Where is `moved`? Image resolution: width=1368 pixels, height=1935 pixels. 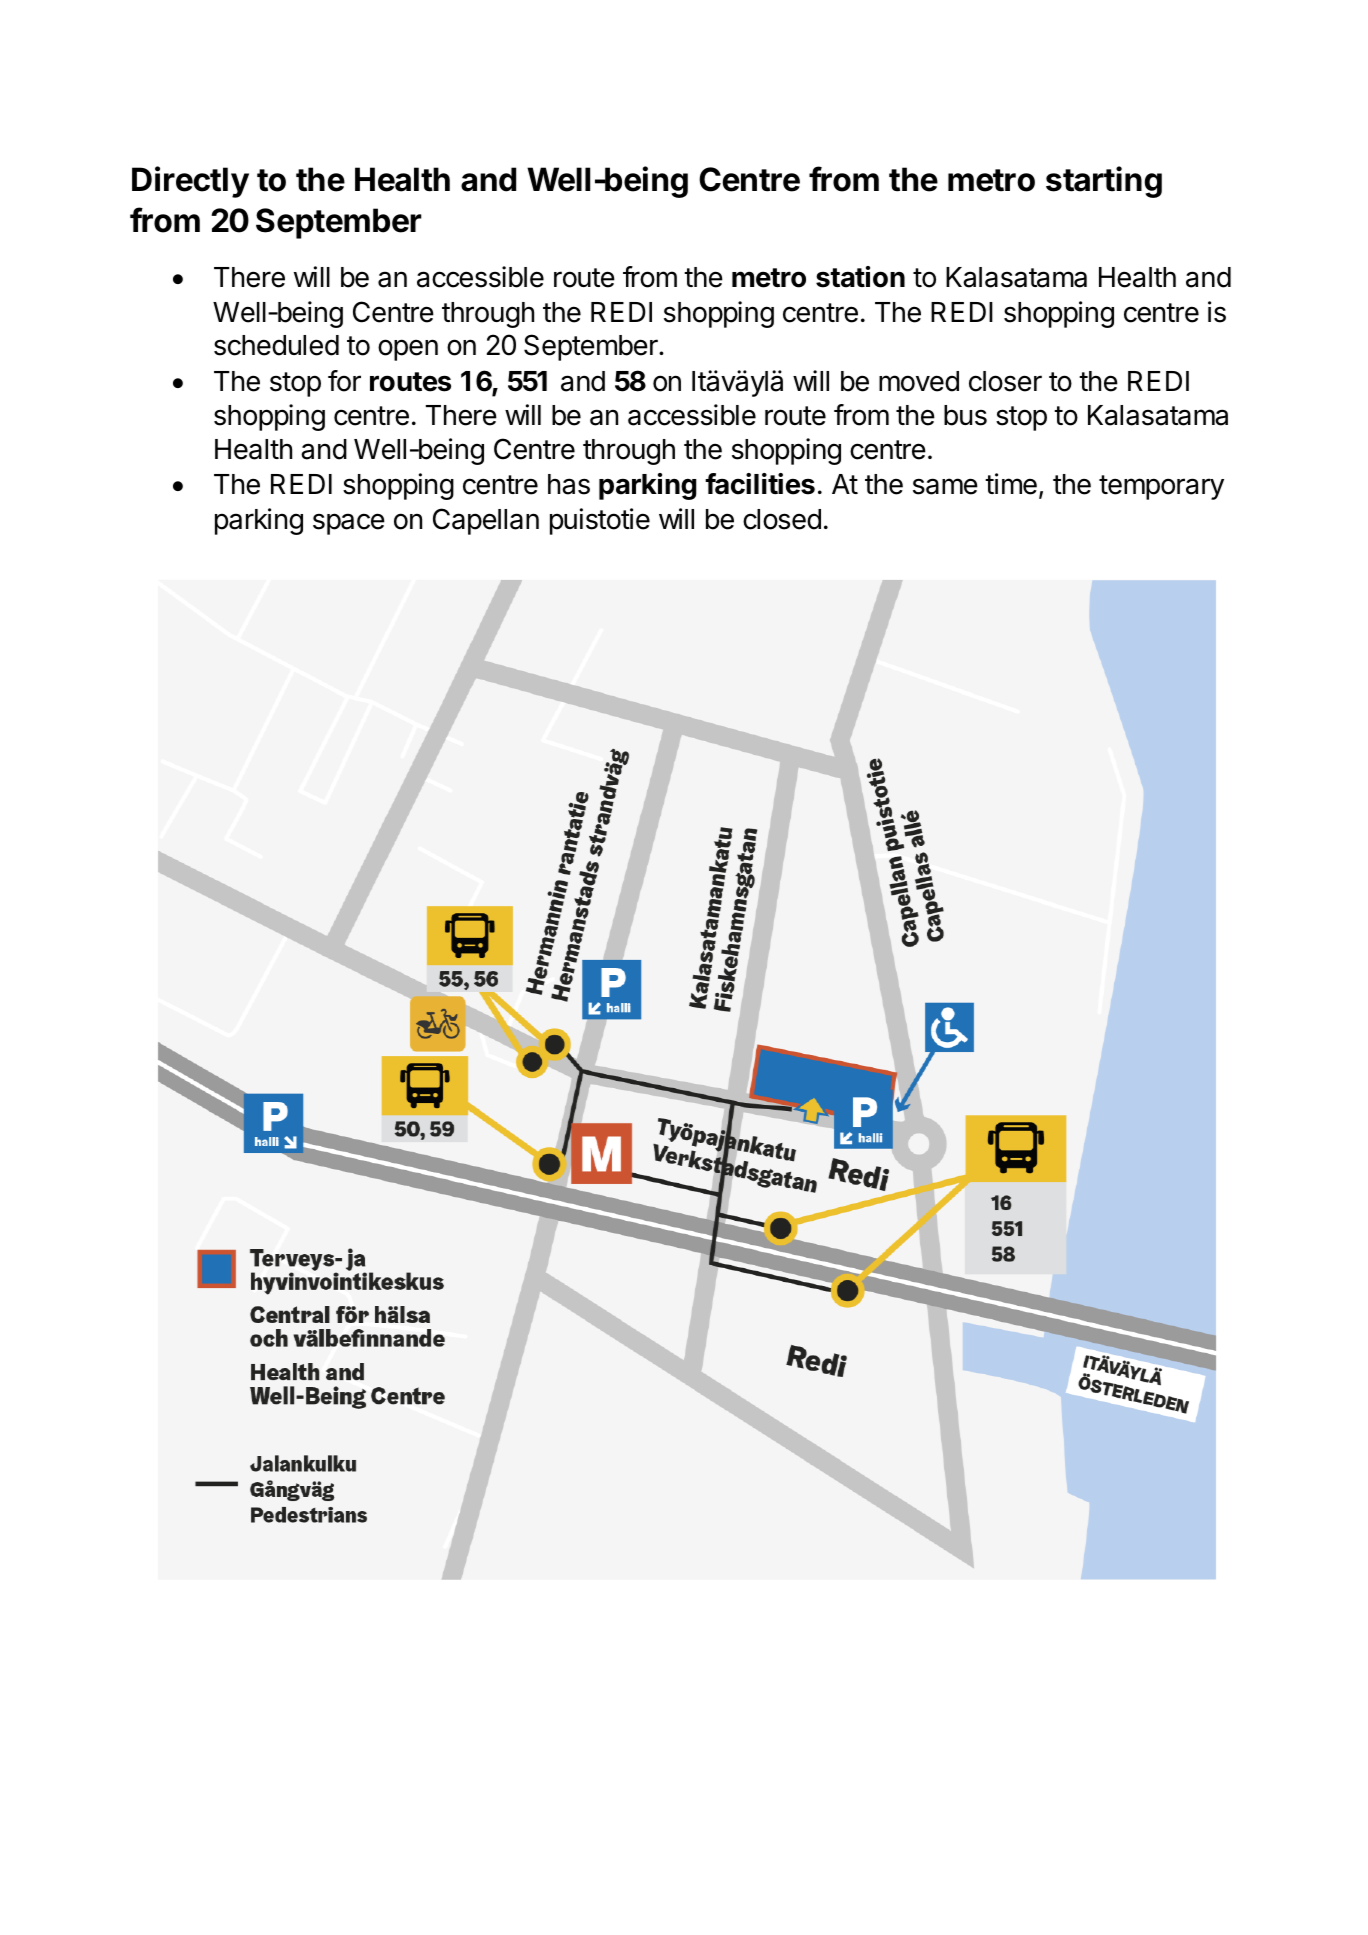
moved is located at coordinates (919, 381).
